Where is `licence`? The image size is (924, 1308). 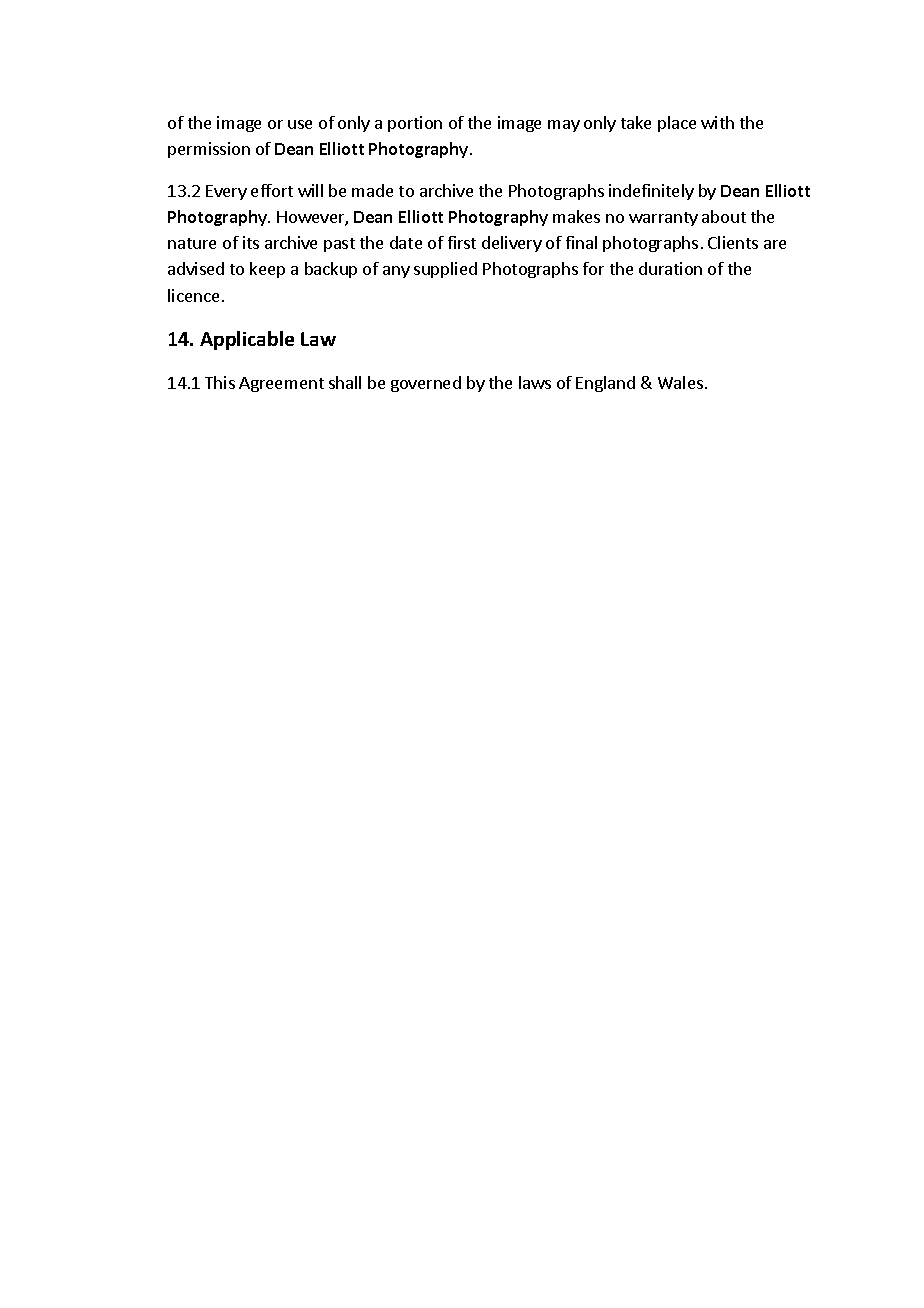
licence is located at coordinates (193, 295).
